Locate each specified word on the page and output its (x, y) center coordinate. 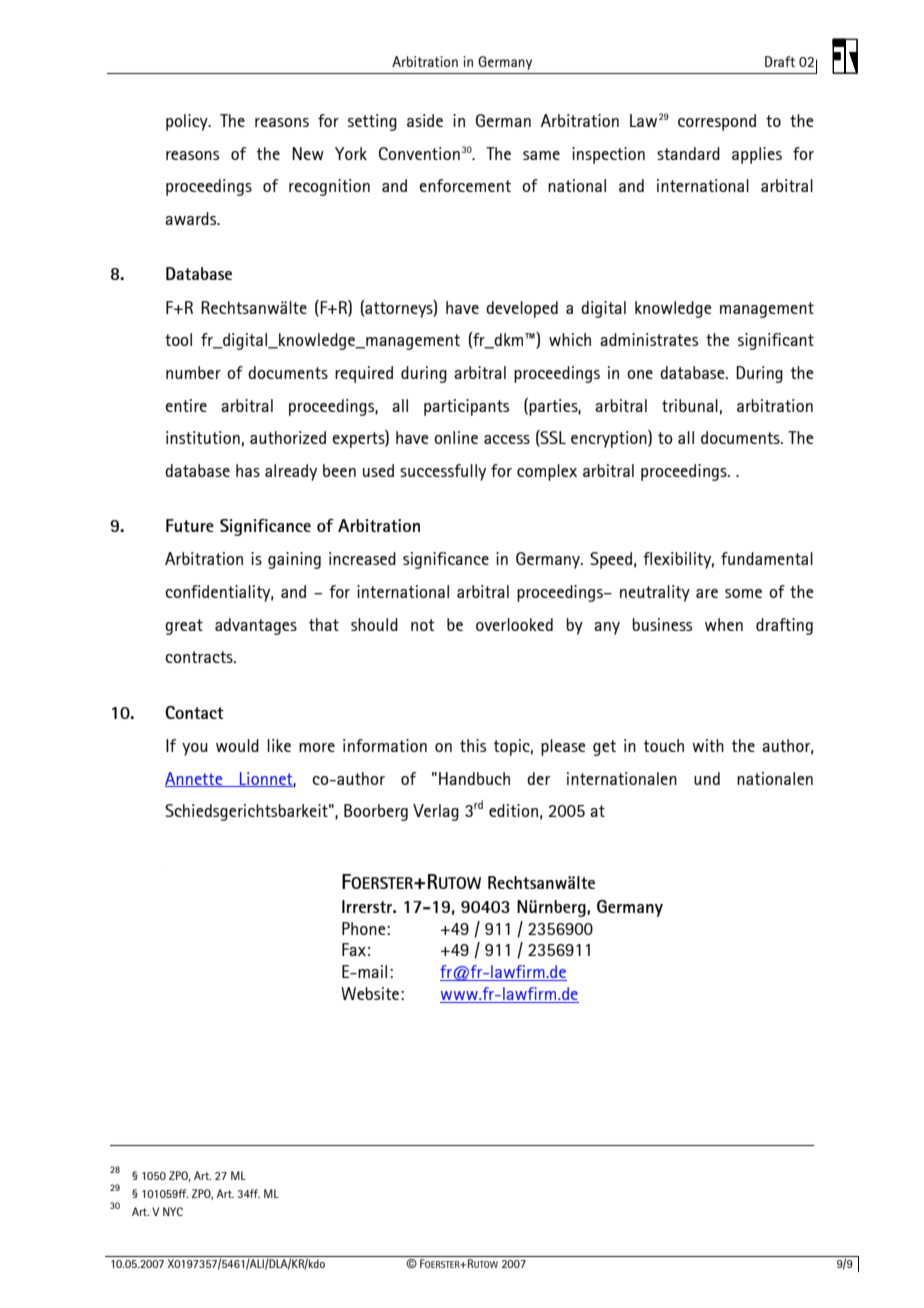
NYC (173, 1211)
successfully (443, 472)
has (248, 470)
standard (688, 153)
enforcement (465, 185)
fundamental (767, 558)
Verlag (436, 812)
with (708, 745)
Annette (195, 779)
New (308, 153)
